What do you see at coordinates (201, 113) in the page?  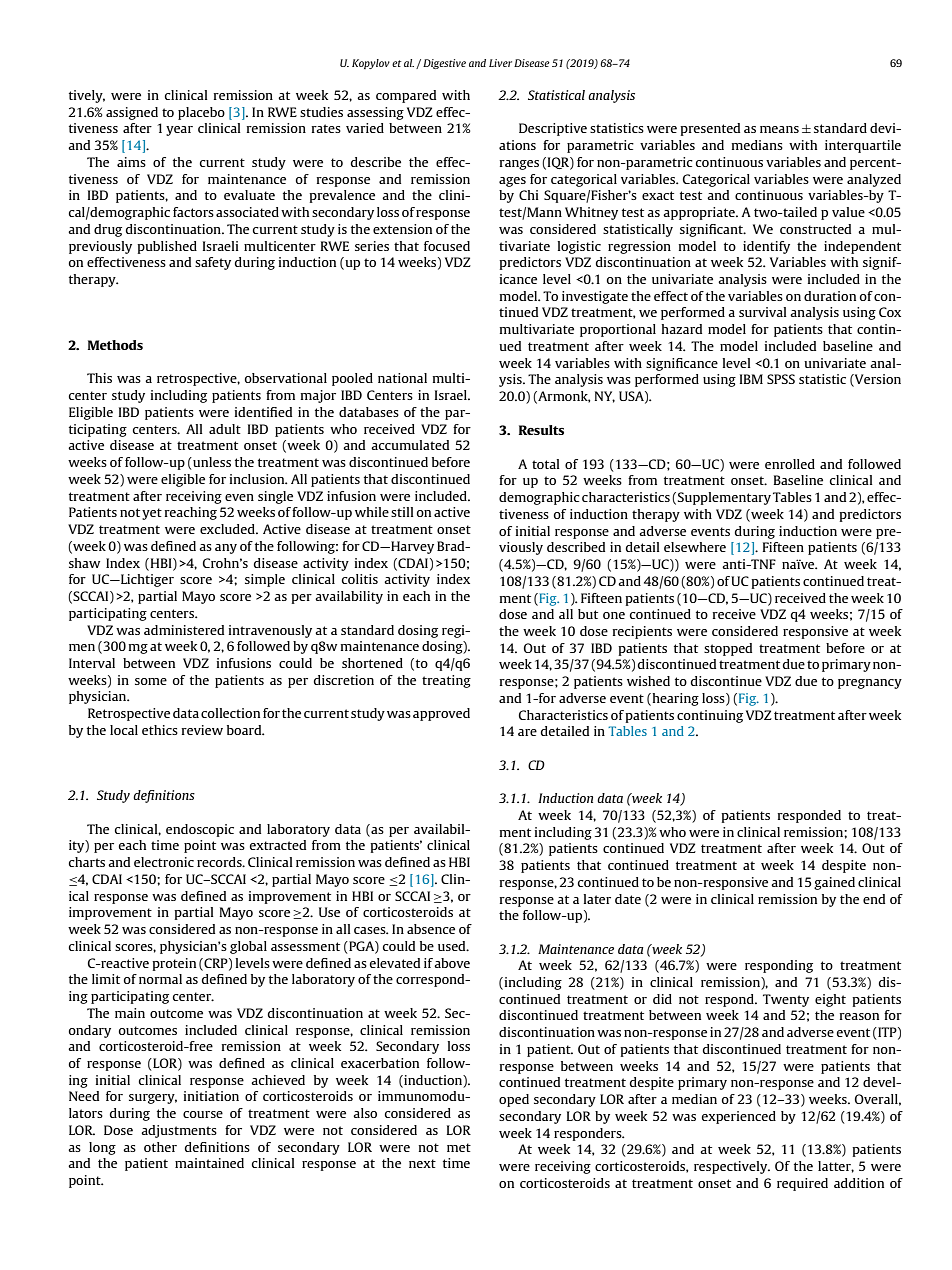 I see `placebo` at bounding box center [201, 113].
